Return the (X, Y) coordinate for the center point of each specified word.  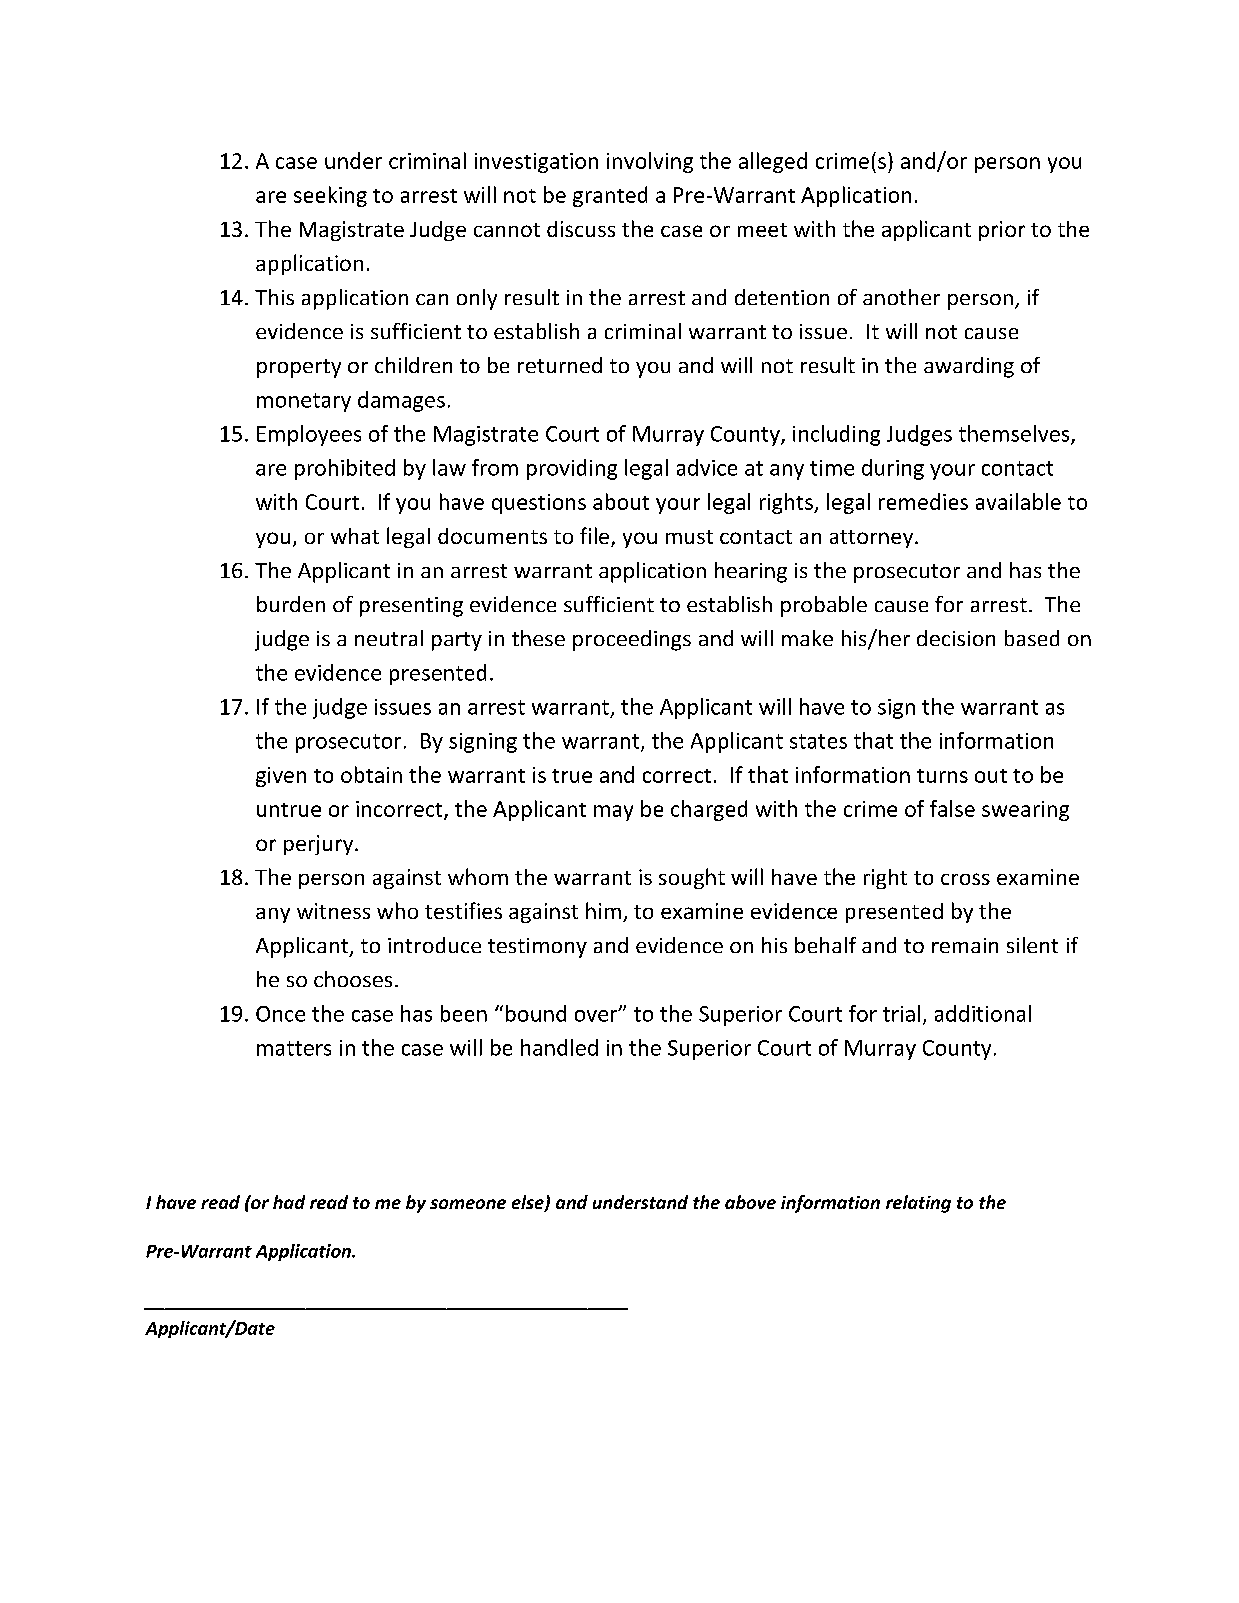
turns (942, 776)
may (613, 813)
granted (610, 196)
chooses (353, 979)
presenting (411, 607)
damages (401, 401)
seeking (330, 196)
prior (1002, 231)
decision (956, 638)
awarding (969, 367)
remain (965, 945)
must (689, 537)
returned (560, 365)
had (289, 1202)
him (603, 910)
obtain (371, 774)
